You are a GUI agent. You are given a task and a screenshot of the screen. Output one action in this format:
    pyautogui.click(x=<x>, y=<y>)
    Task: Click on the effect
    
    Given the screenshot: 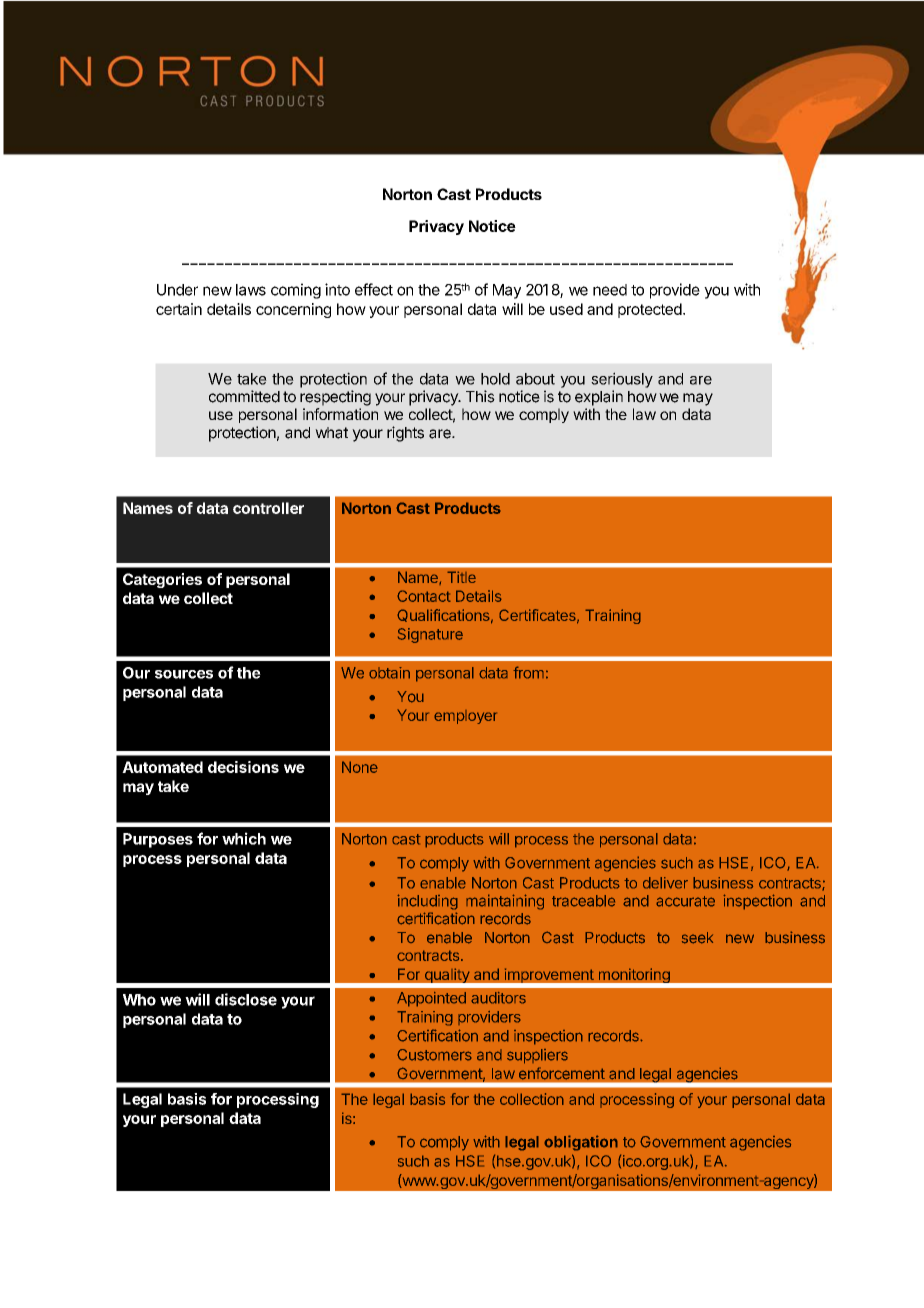 What is the action you would take?
    pyautogui.click(x=374, y=289)
